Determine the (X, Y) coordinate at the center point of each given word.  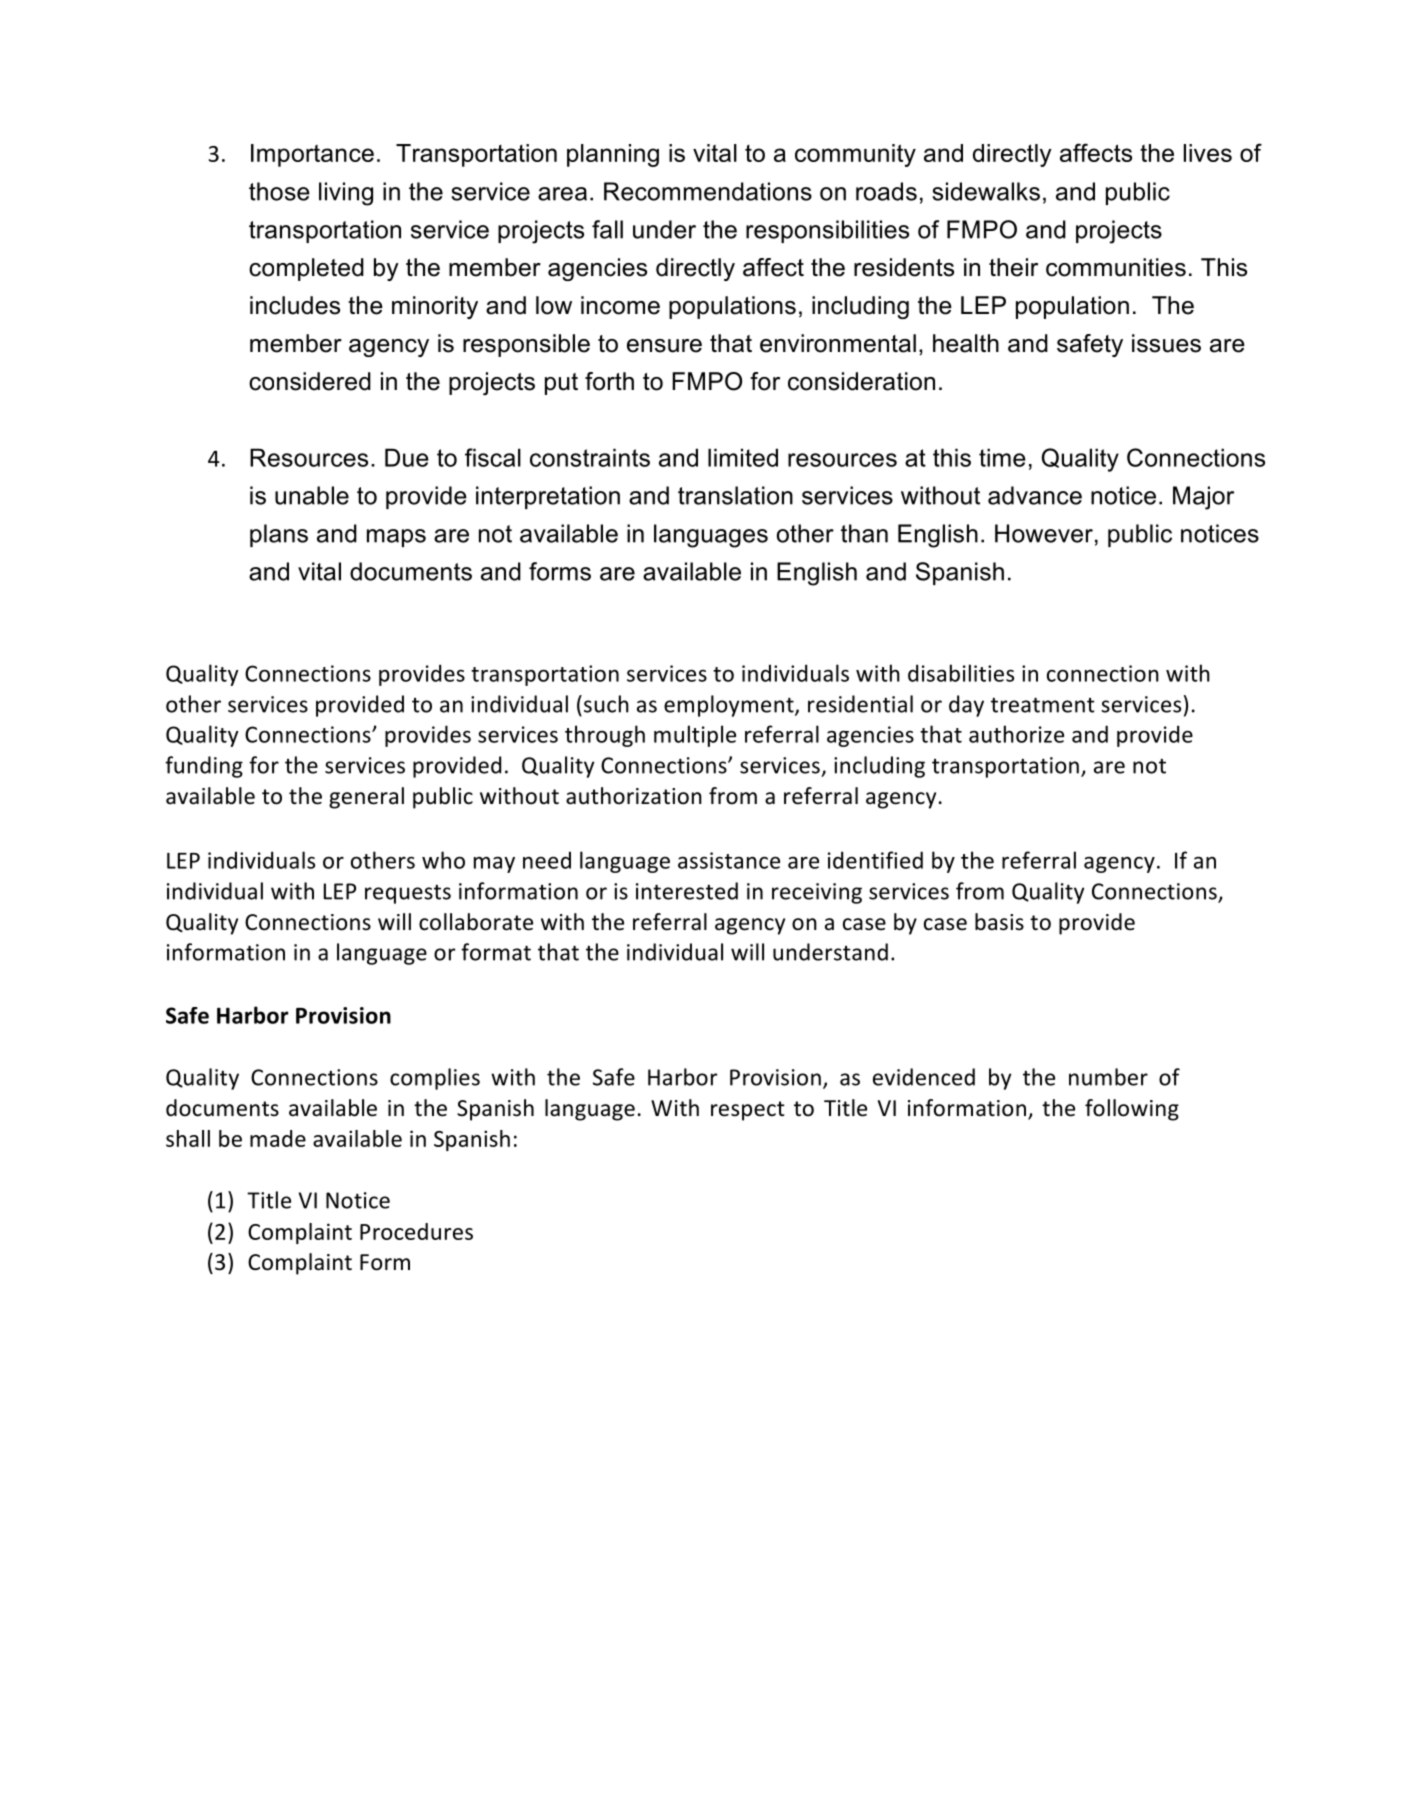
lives (1208, 153)
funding (204, 767)
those (279, 191)
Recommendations (708, 191)
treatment (1043, 705)
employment (730, 706)
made (278, 1138)
